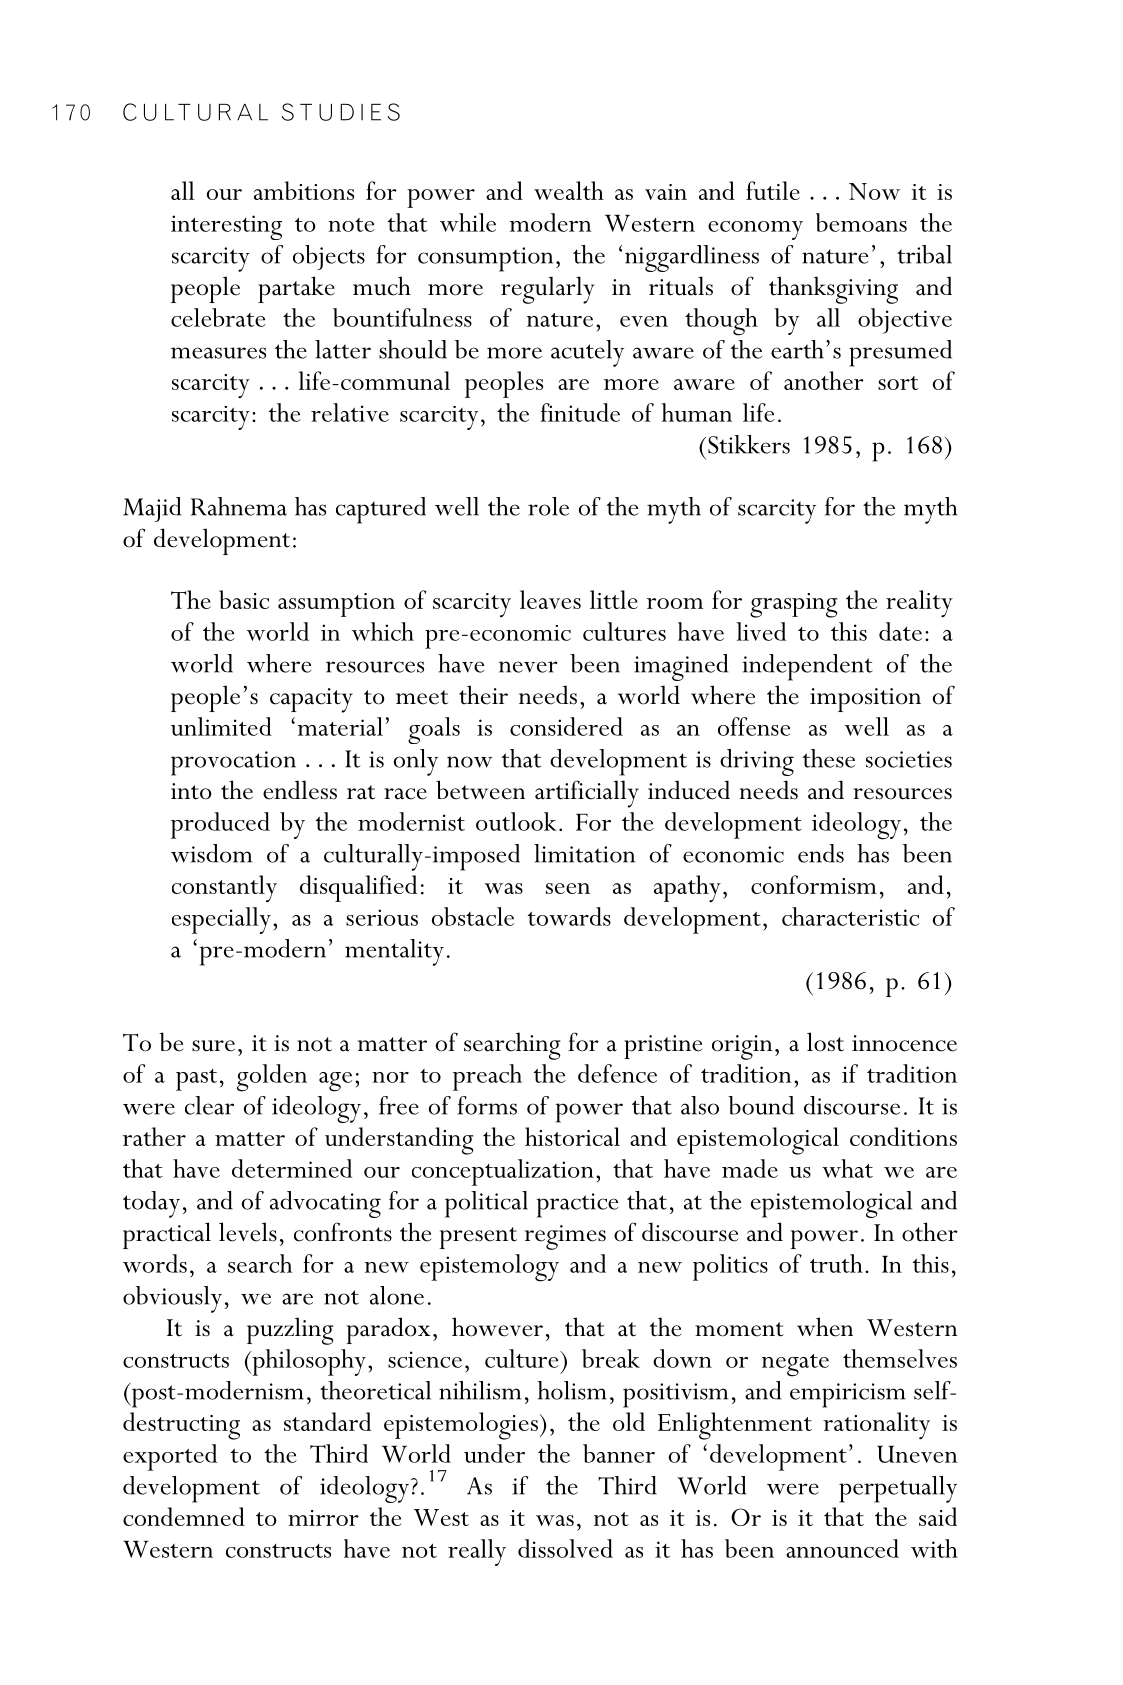  Describe the element at coordinates (248, 1232) in the page. I see `levels` at that location.
